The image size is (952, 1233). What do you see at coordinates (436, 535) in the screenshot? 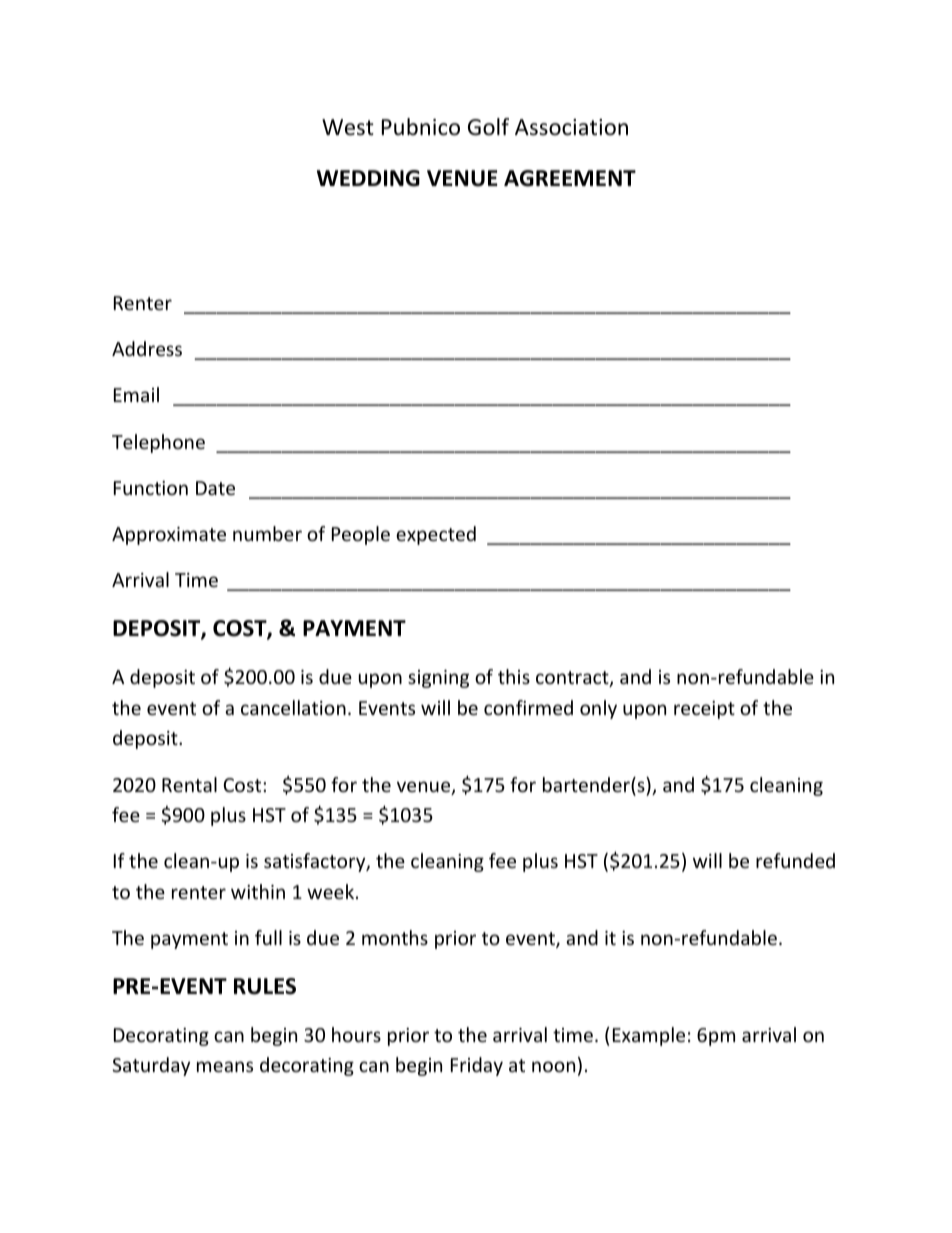
I see `expected` at bounding box center [436, 535].
